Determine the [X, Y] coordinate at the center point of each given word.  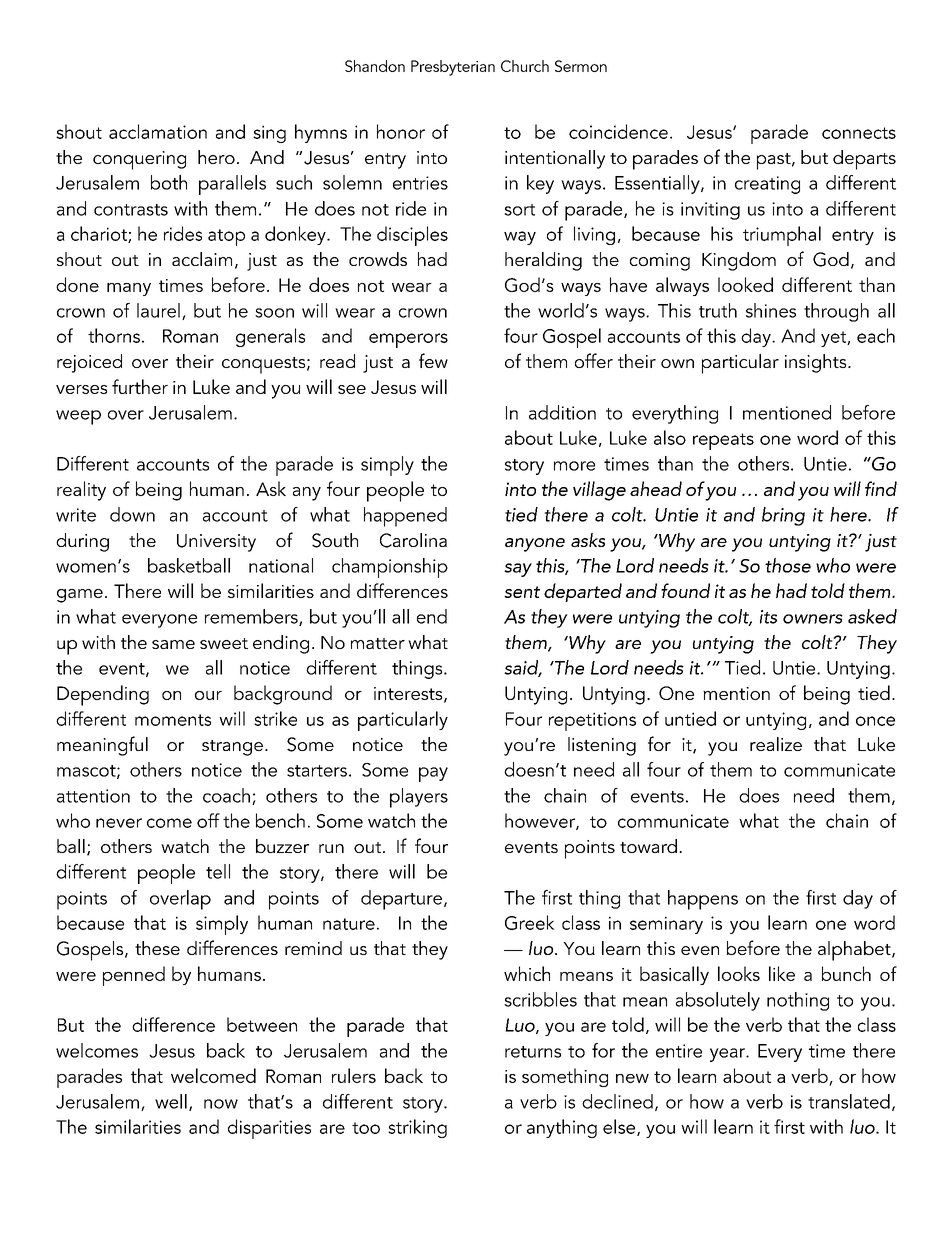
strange [232, 748]
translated [849, 1101]
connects [859, 133]
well [171, 1101]
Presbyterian [453, 68]
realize [776, 744]
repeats [723, 441]
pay [433, 774]
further [140, 386]
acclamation [158, 131]
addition [562, 412]
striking [417, 1128]
